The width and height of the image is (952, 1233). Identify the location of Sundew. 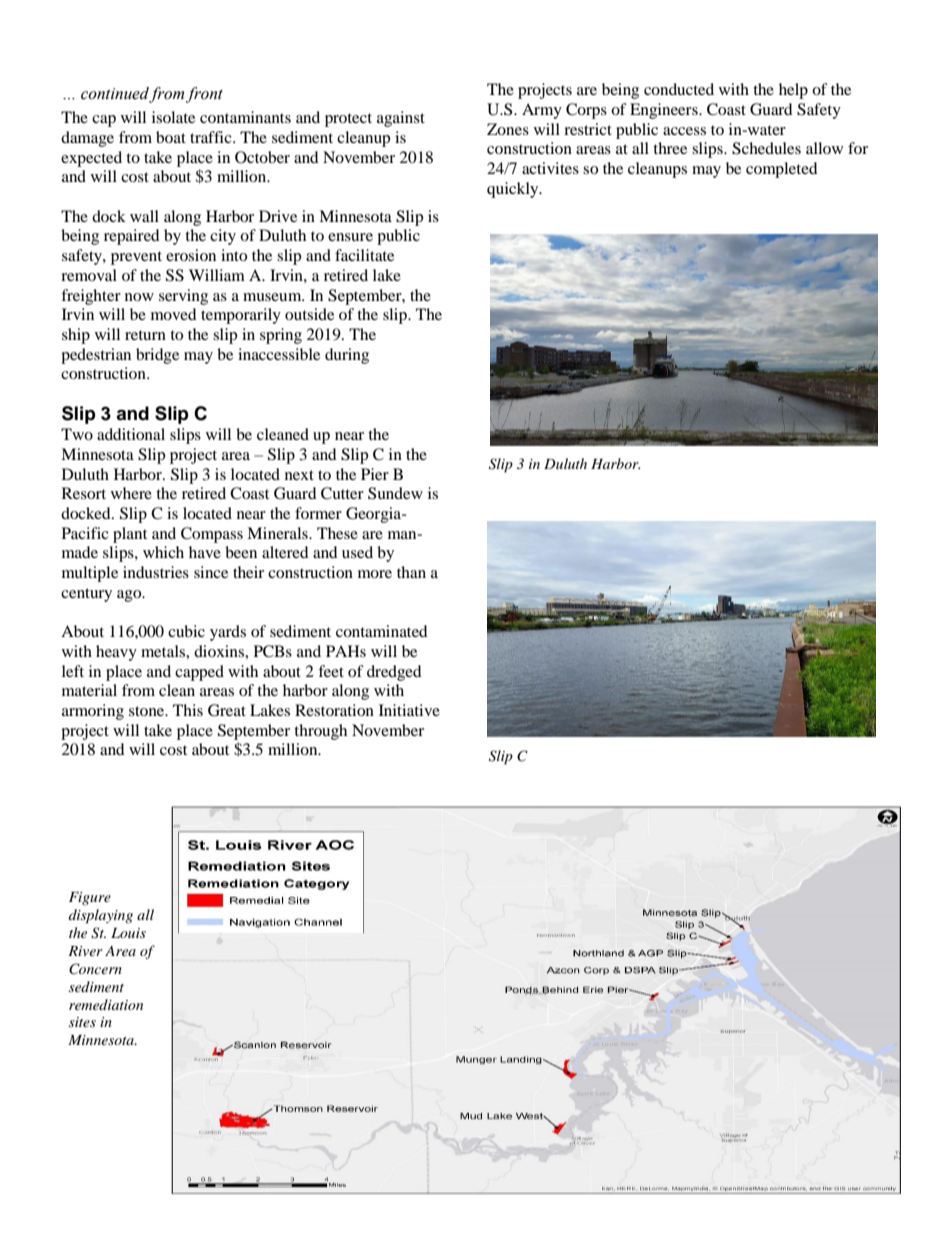
(395, 493).
